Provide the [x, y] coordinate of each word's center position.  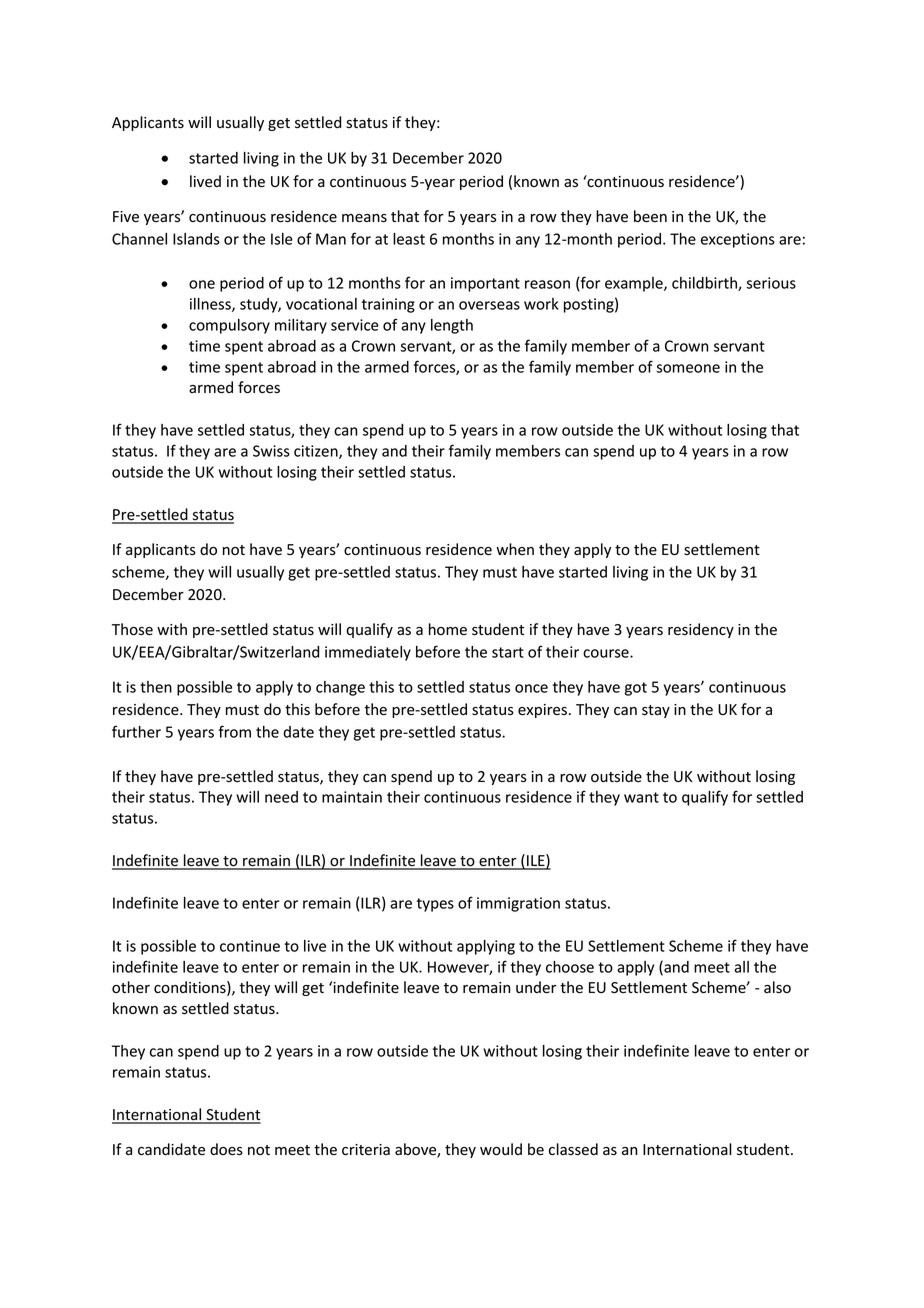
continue [250, 946]
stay [656, 711]
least [409, 239]
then [156, 687]
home [448, 629]
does [226, 1149]
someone [688, 368]
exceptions [738, 240]
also [777, 987]
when [515, 549]
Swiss [271, 451]
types [435, 905]
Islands [196, 239]
